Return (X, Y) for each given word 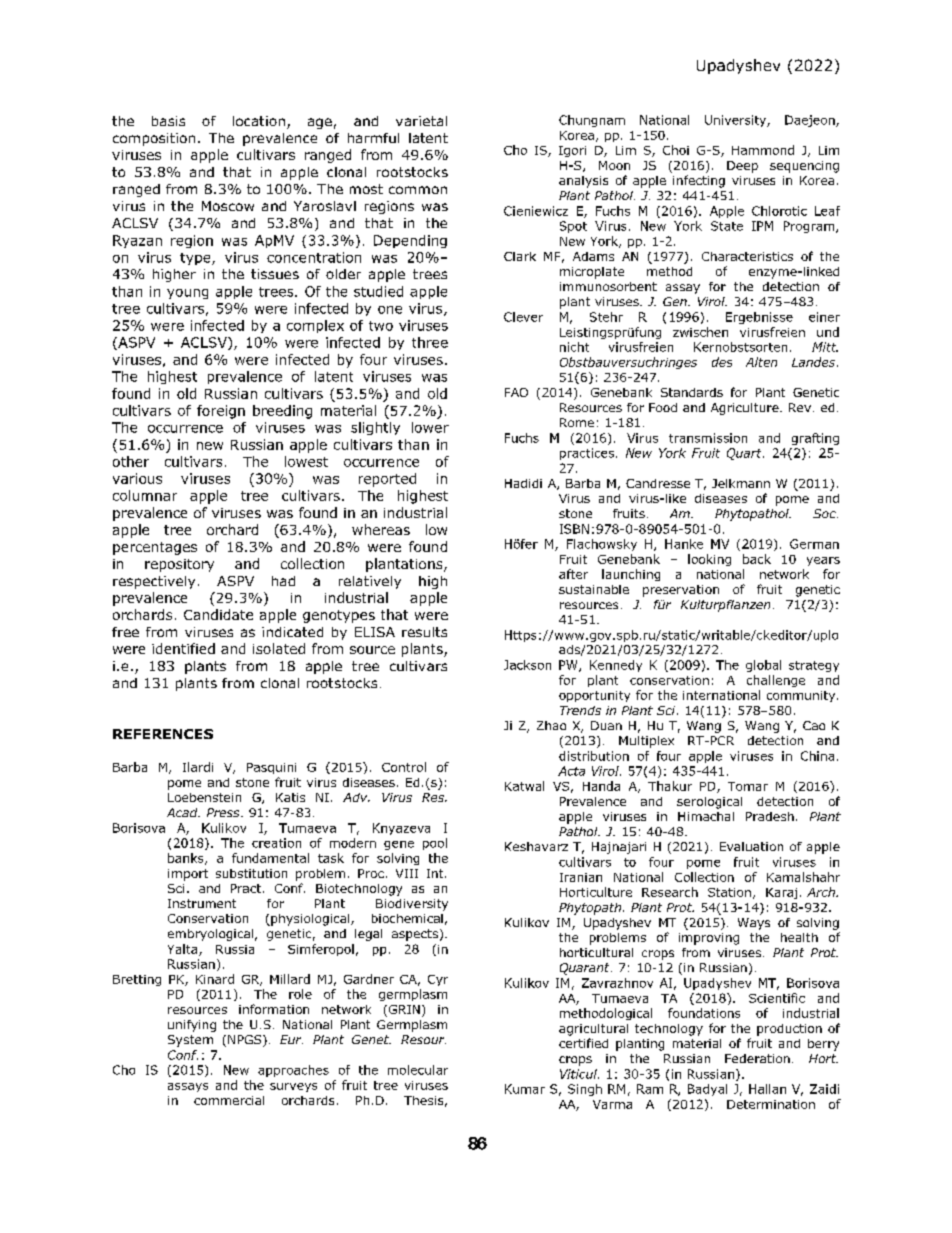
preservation (681, 591)
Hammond (763, 150)
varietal (421, 121)
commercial (229, 1100)
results (424, 632)
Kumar (525, 1089)
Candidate (218, 614)
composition (154, 139)
